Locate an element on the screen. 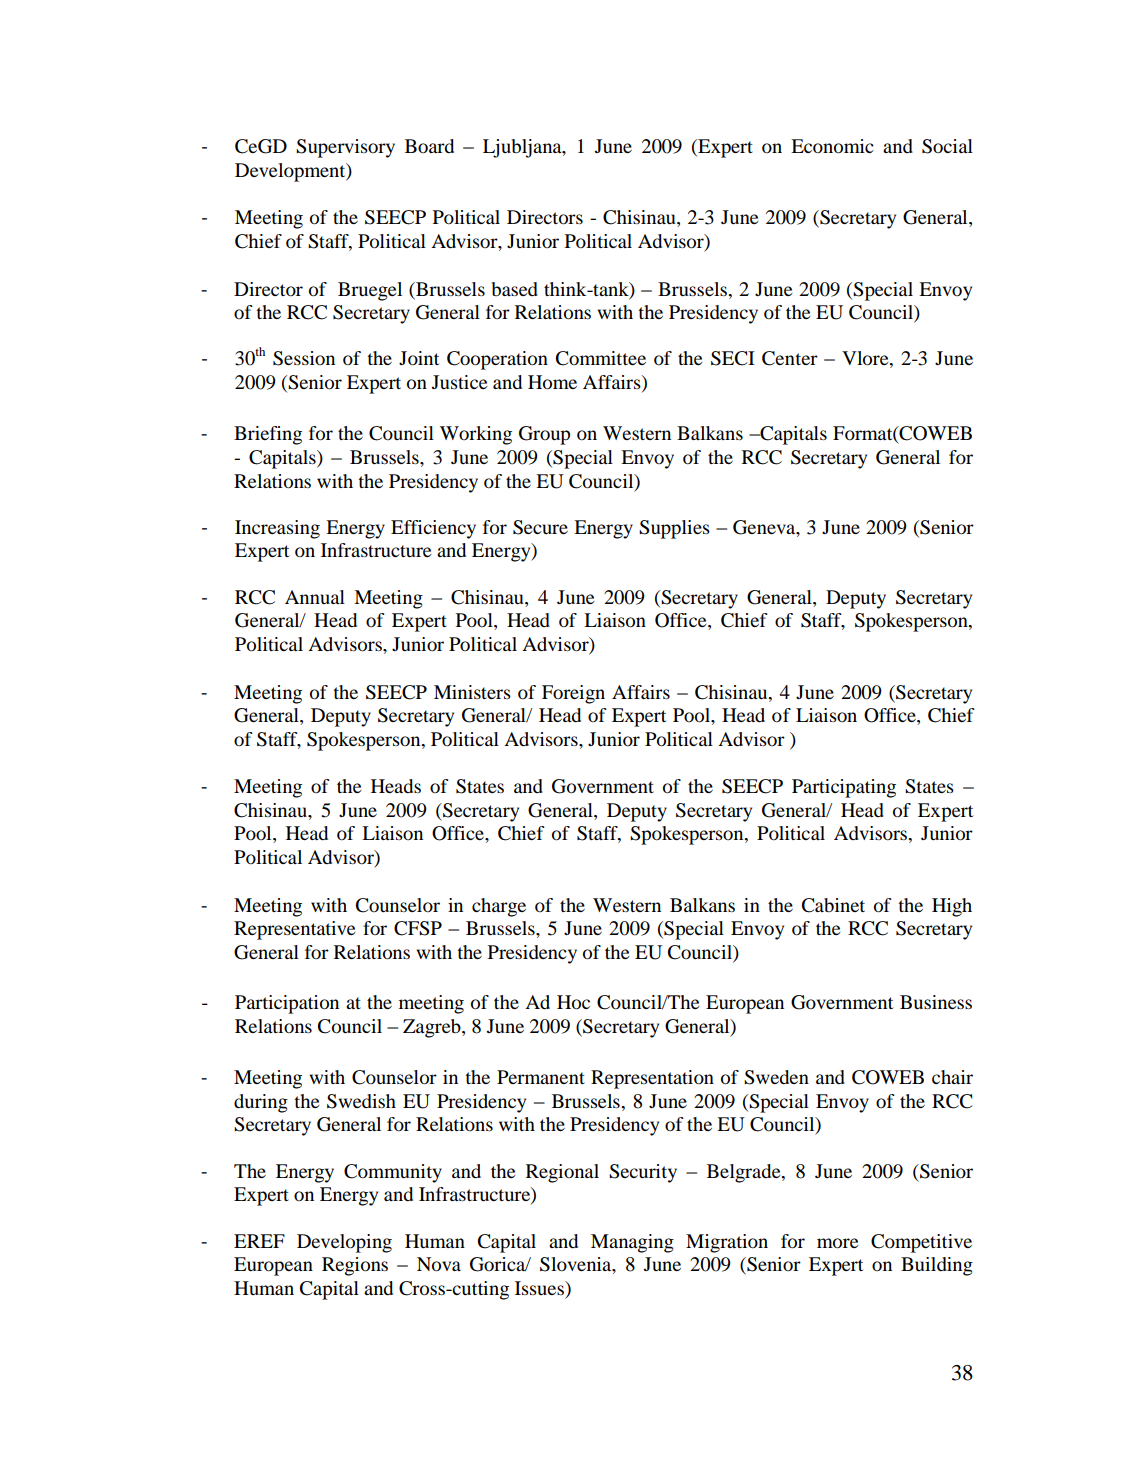 The height and width of the screenshot is (1477, 1141). charge is located at coordinates (499, 907).
